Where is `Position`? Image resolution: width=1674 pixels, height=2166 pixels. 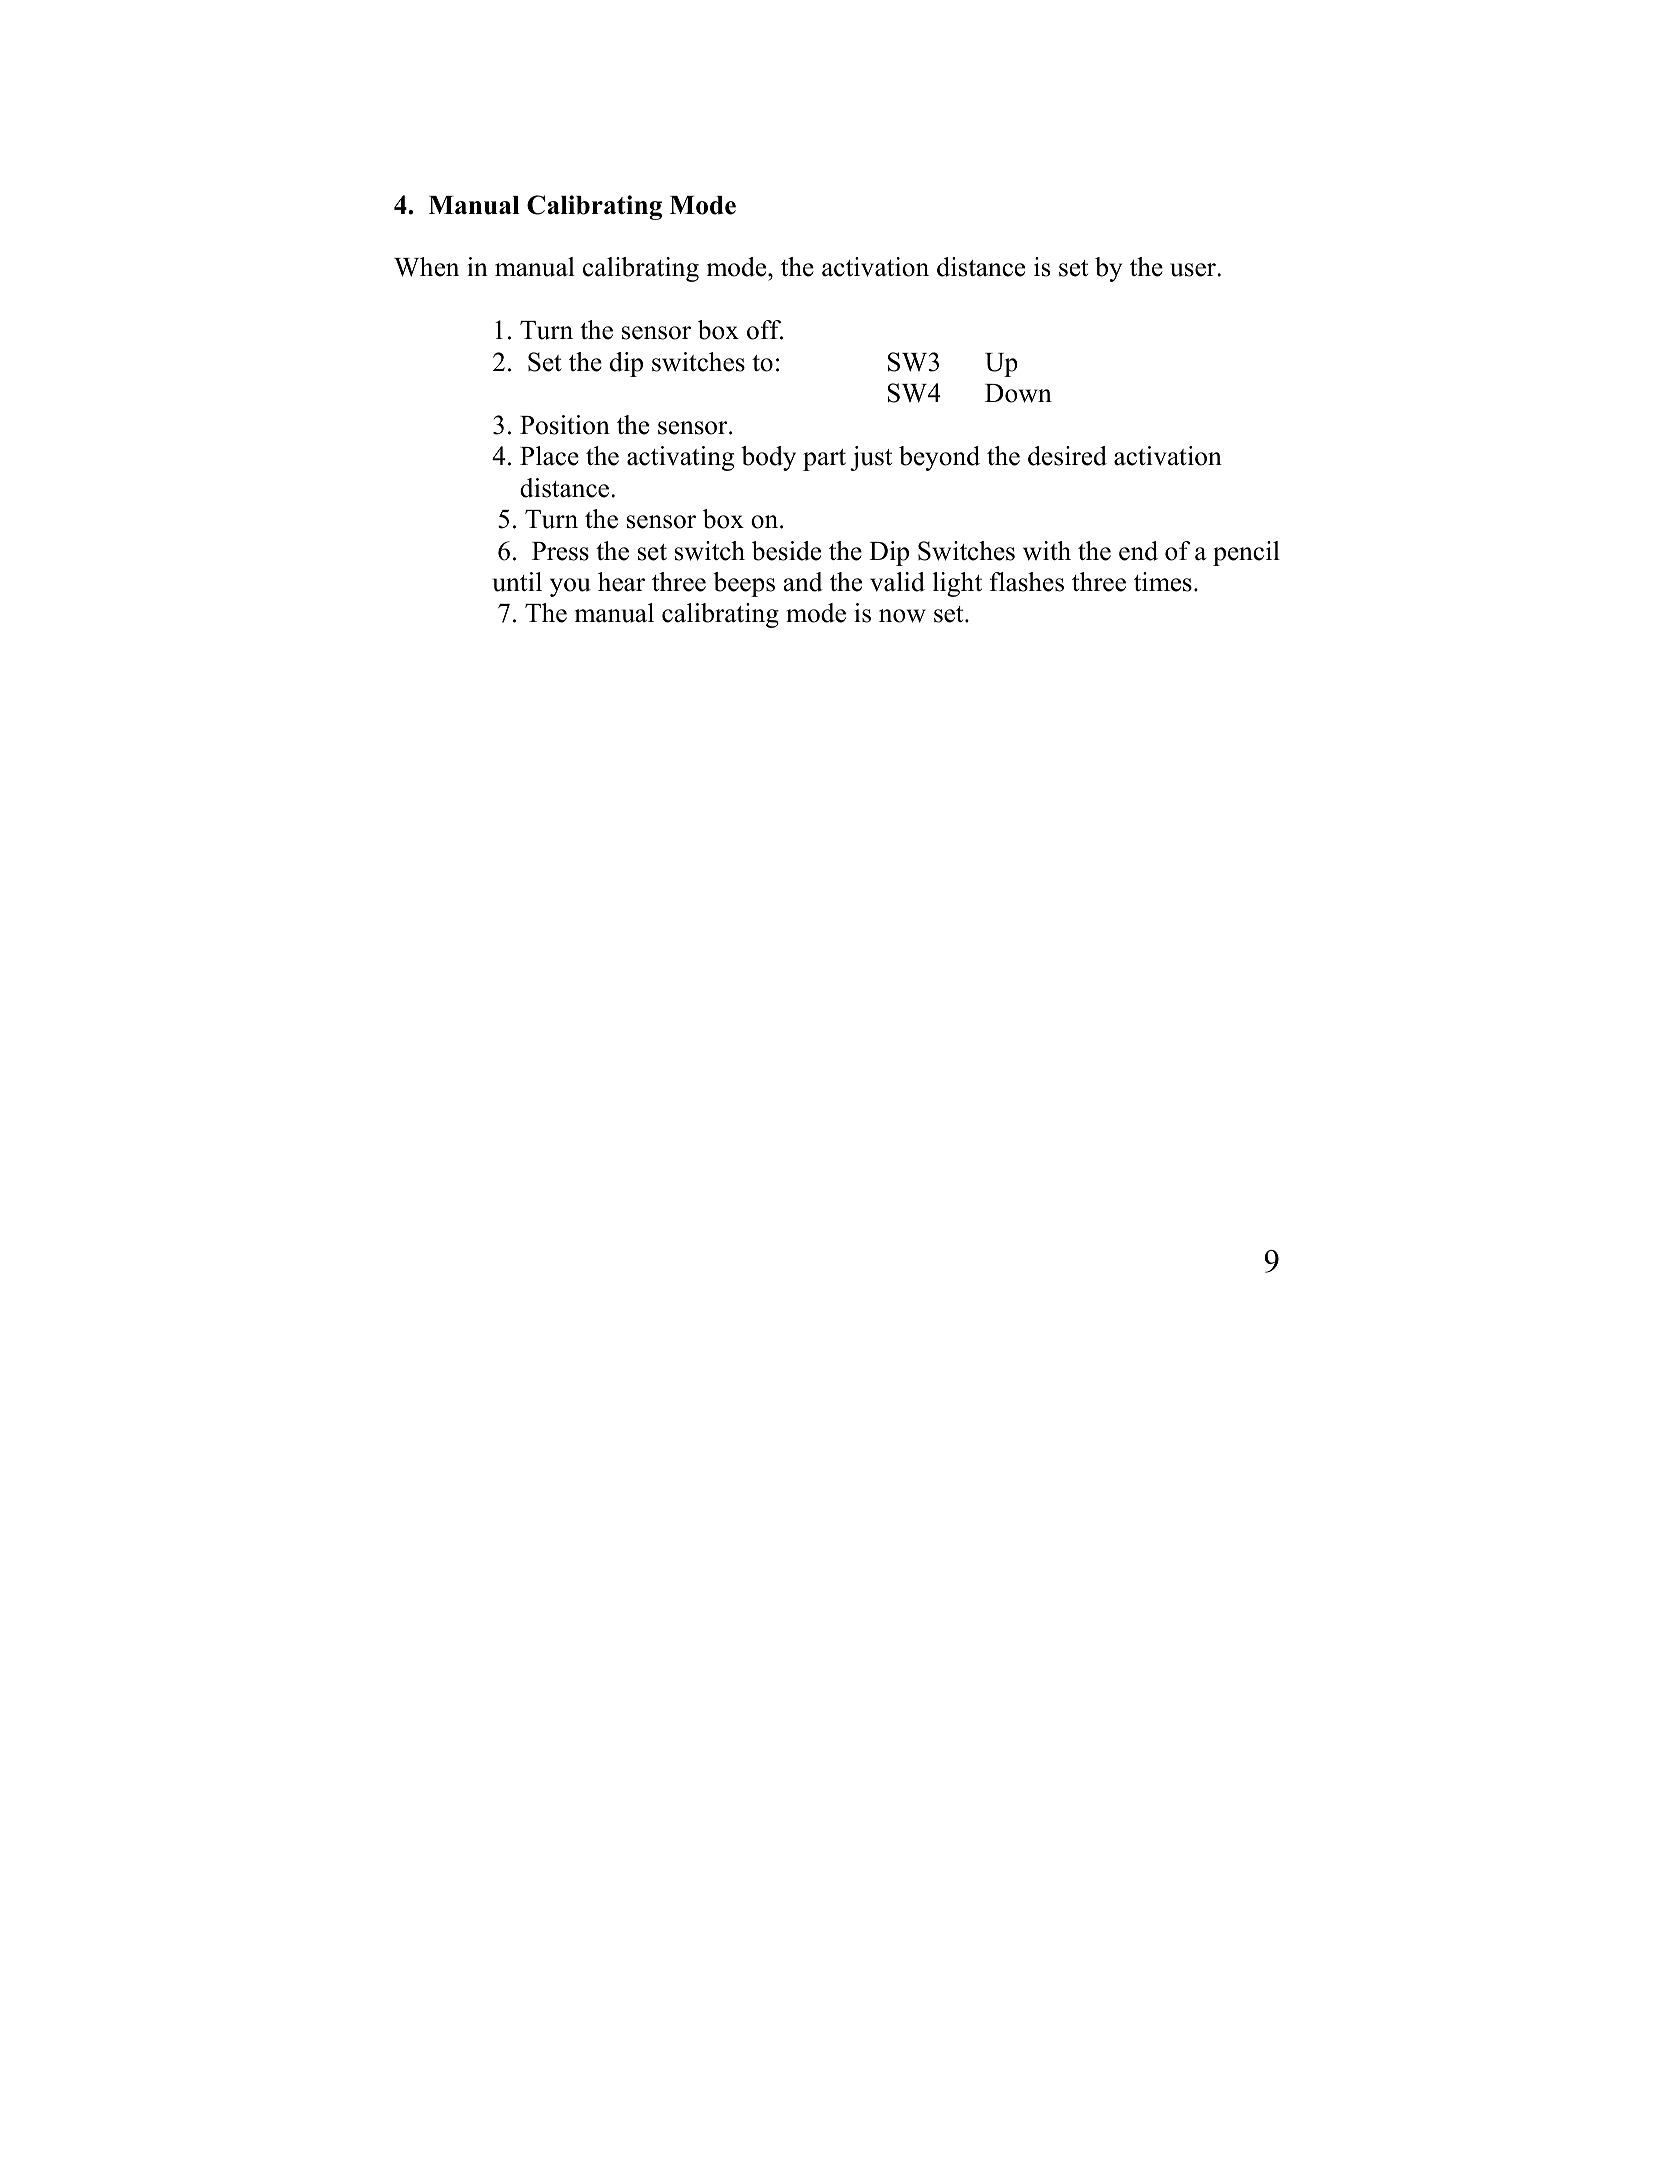 Position is located at coordinates (565, 425).
